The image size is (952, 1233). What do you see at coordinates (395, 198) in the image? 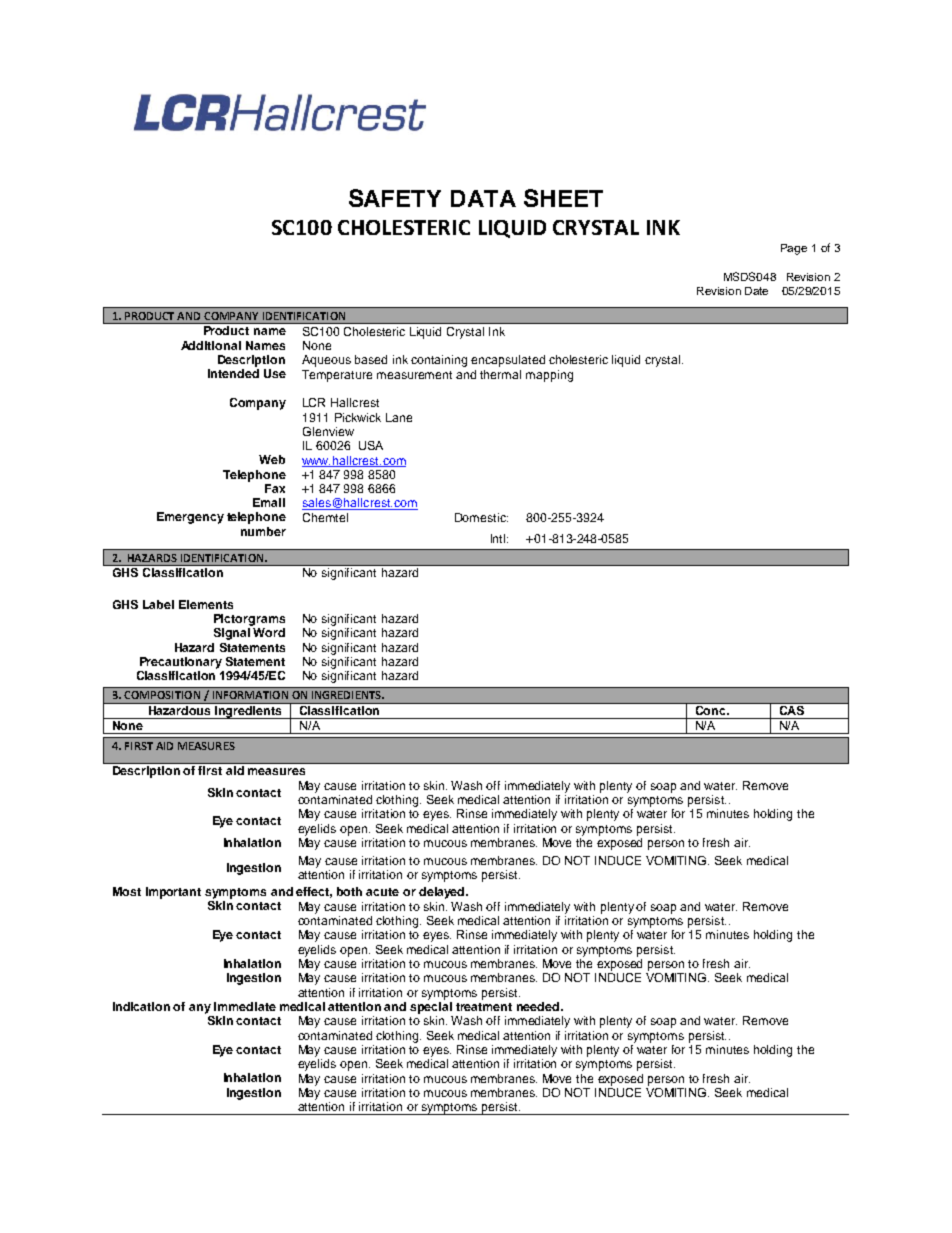
I see `SAFETY` at bounding box center [395, 198].
